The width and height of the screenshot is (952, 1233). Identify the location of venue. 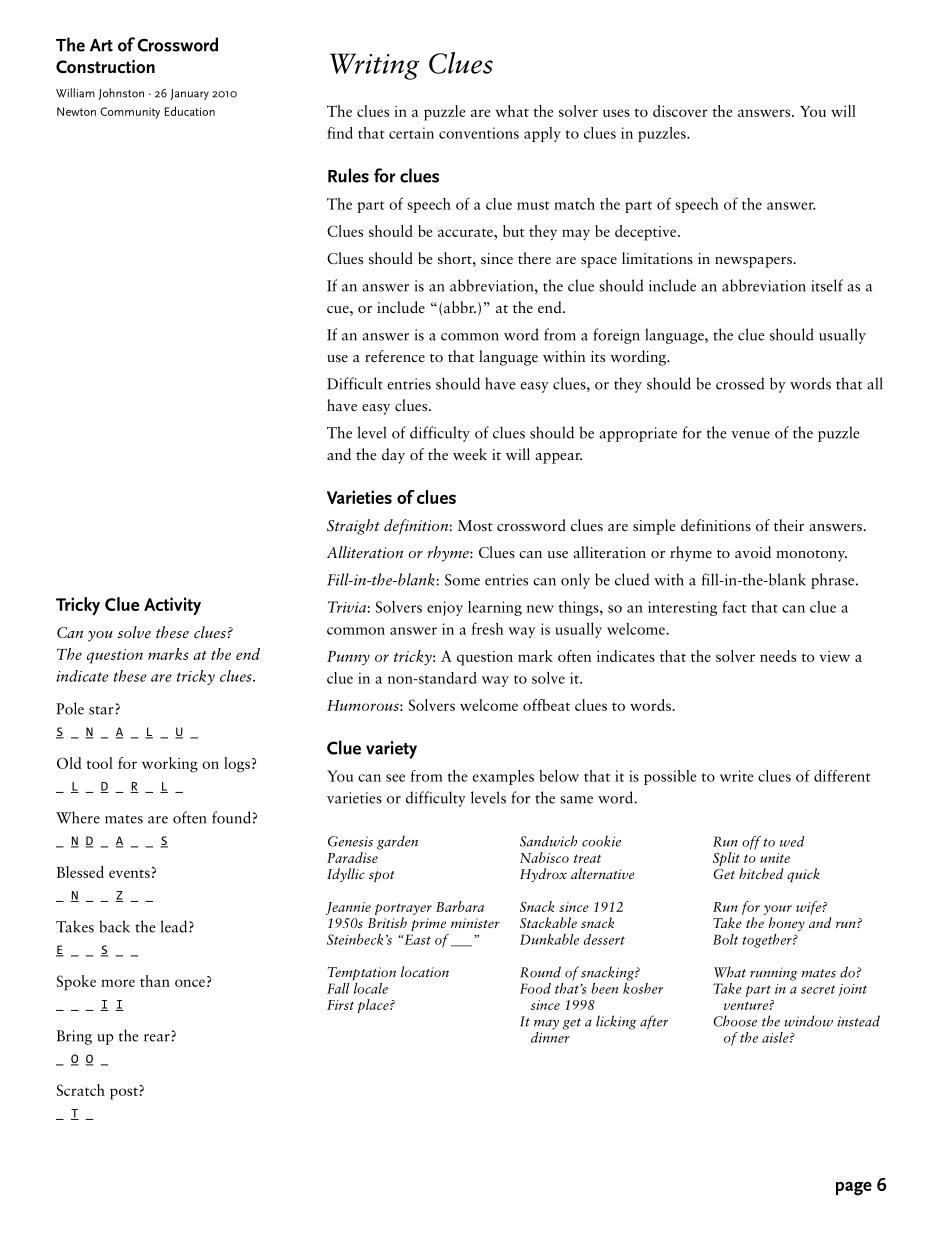
(750, 435).
